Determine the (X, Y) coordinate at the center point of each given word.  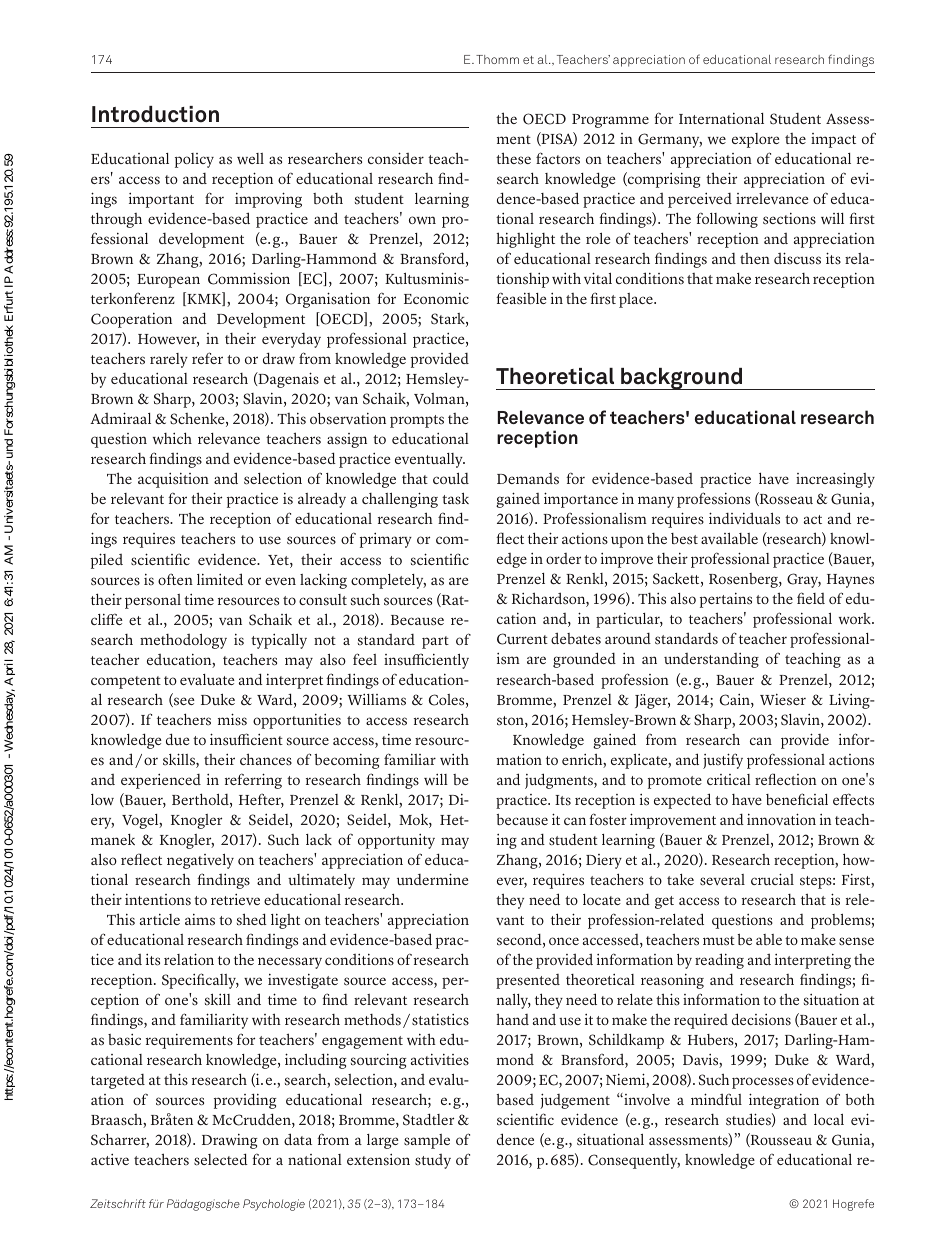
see (183, 702)
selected (221, 1159)
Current (522, 639)
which (172, 438)
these (513, 158)
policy (194, 160)
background (682, 379)
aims (200, 920)
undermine (433, 879)
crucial (772, 879)
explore (756, 140)
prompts (417, 421)
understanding (711, 660)
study (433, 1161)
